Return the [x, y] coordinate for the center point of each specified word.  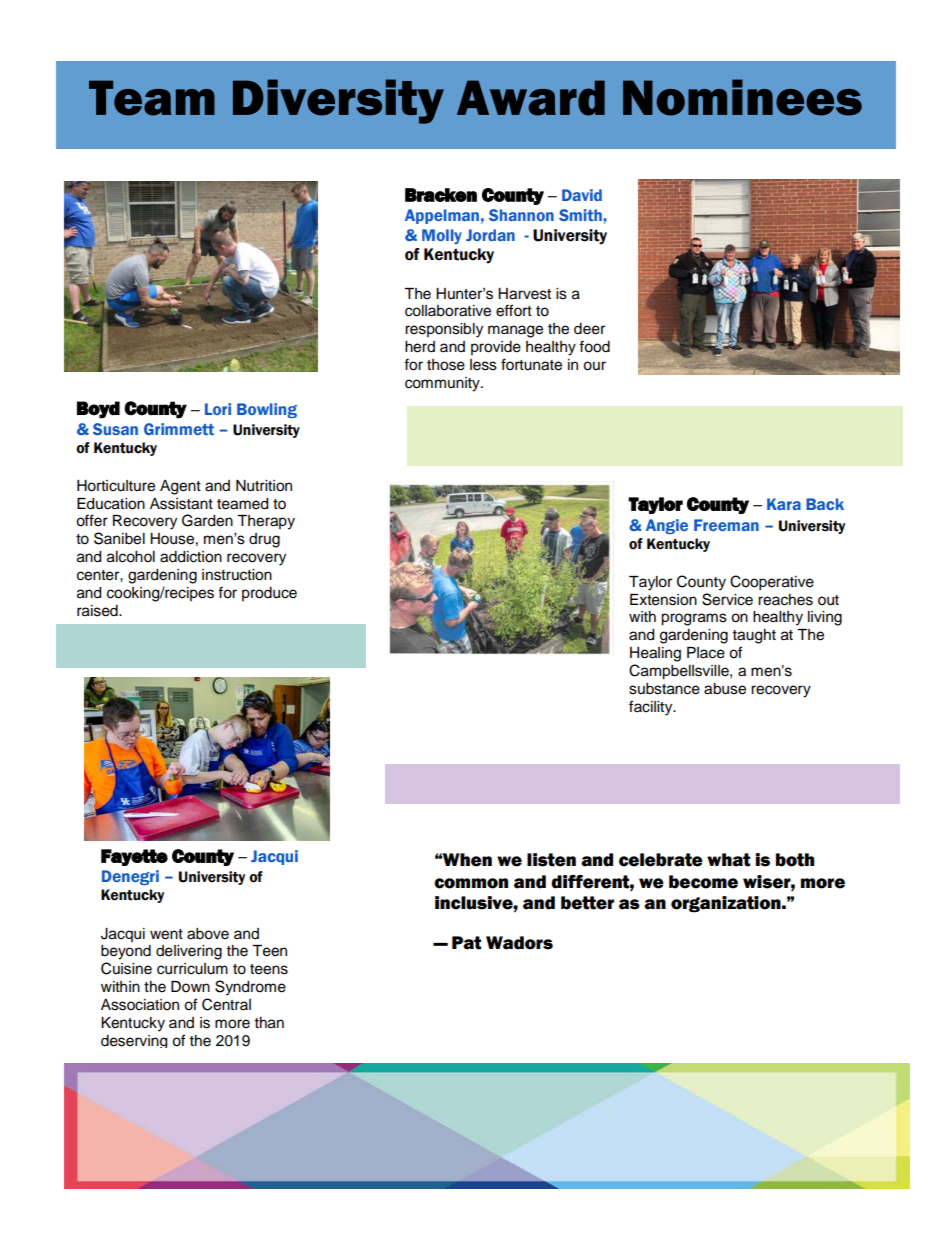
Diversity [338, 101]
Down [190, 987]
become [703, 882]
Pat [466, 943]
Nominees [742, 97]
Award [531, 98]
